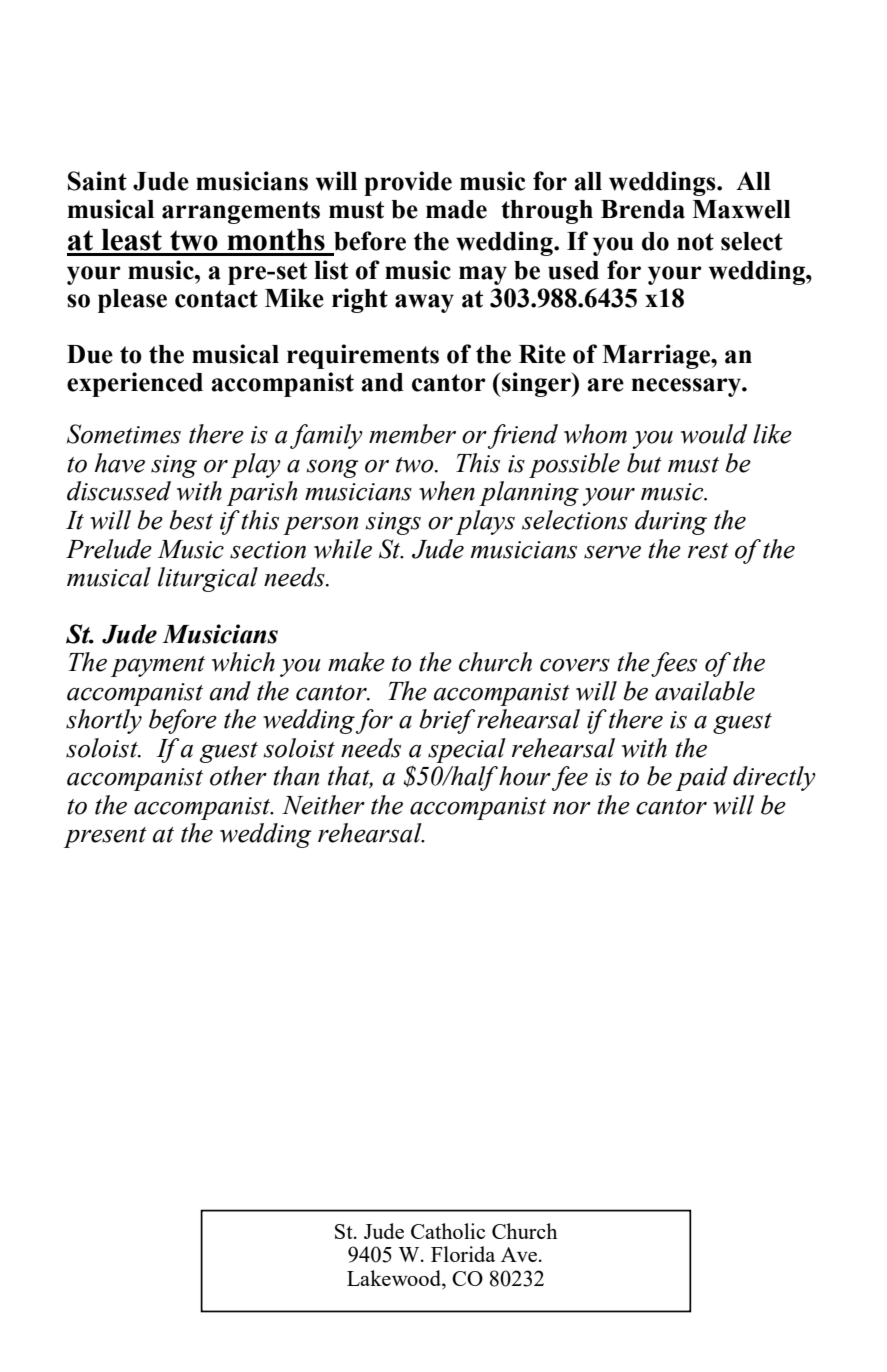 Image resolution: width=887 pixels, height=1372 pixels. Describe the element at coordinates (395, 1278) in the screenshot. I see `Lakewood` at that location.
